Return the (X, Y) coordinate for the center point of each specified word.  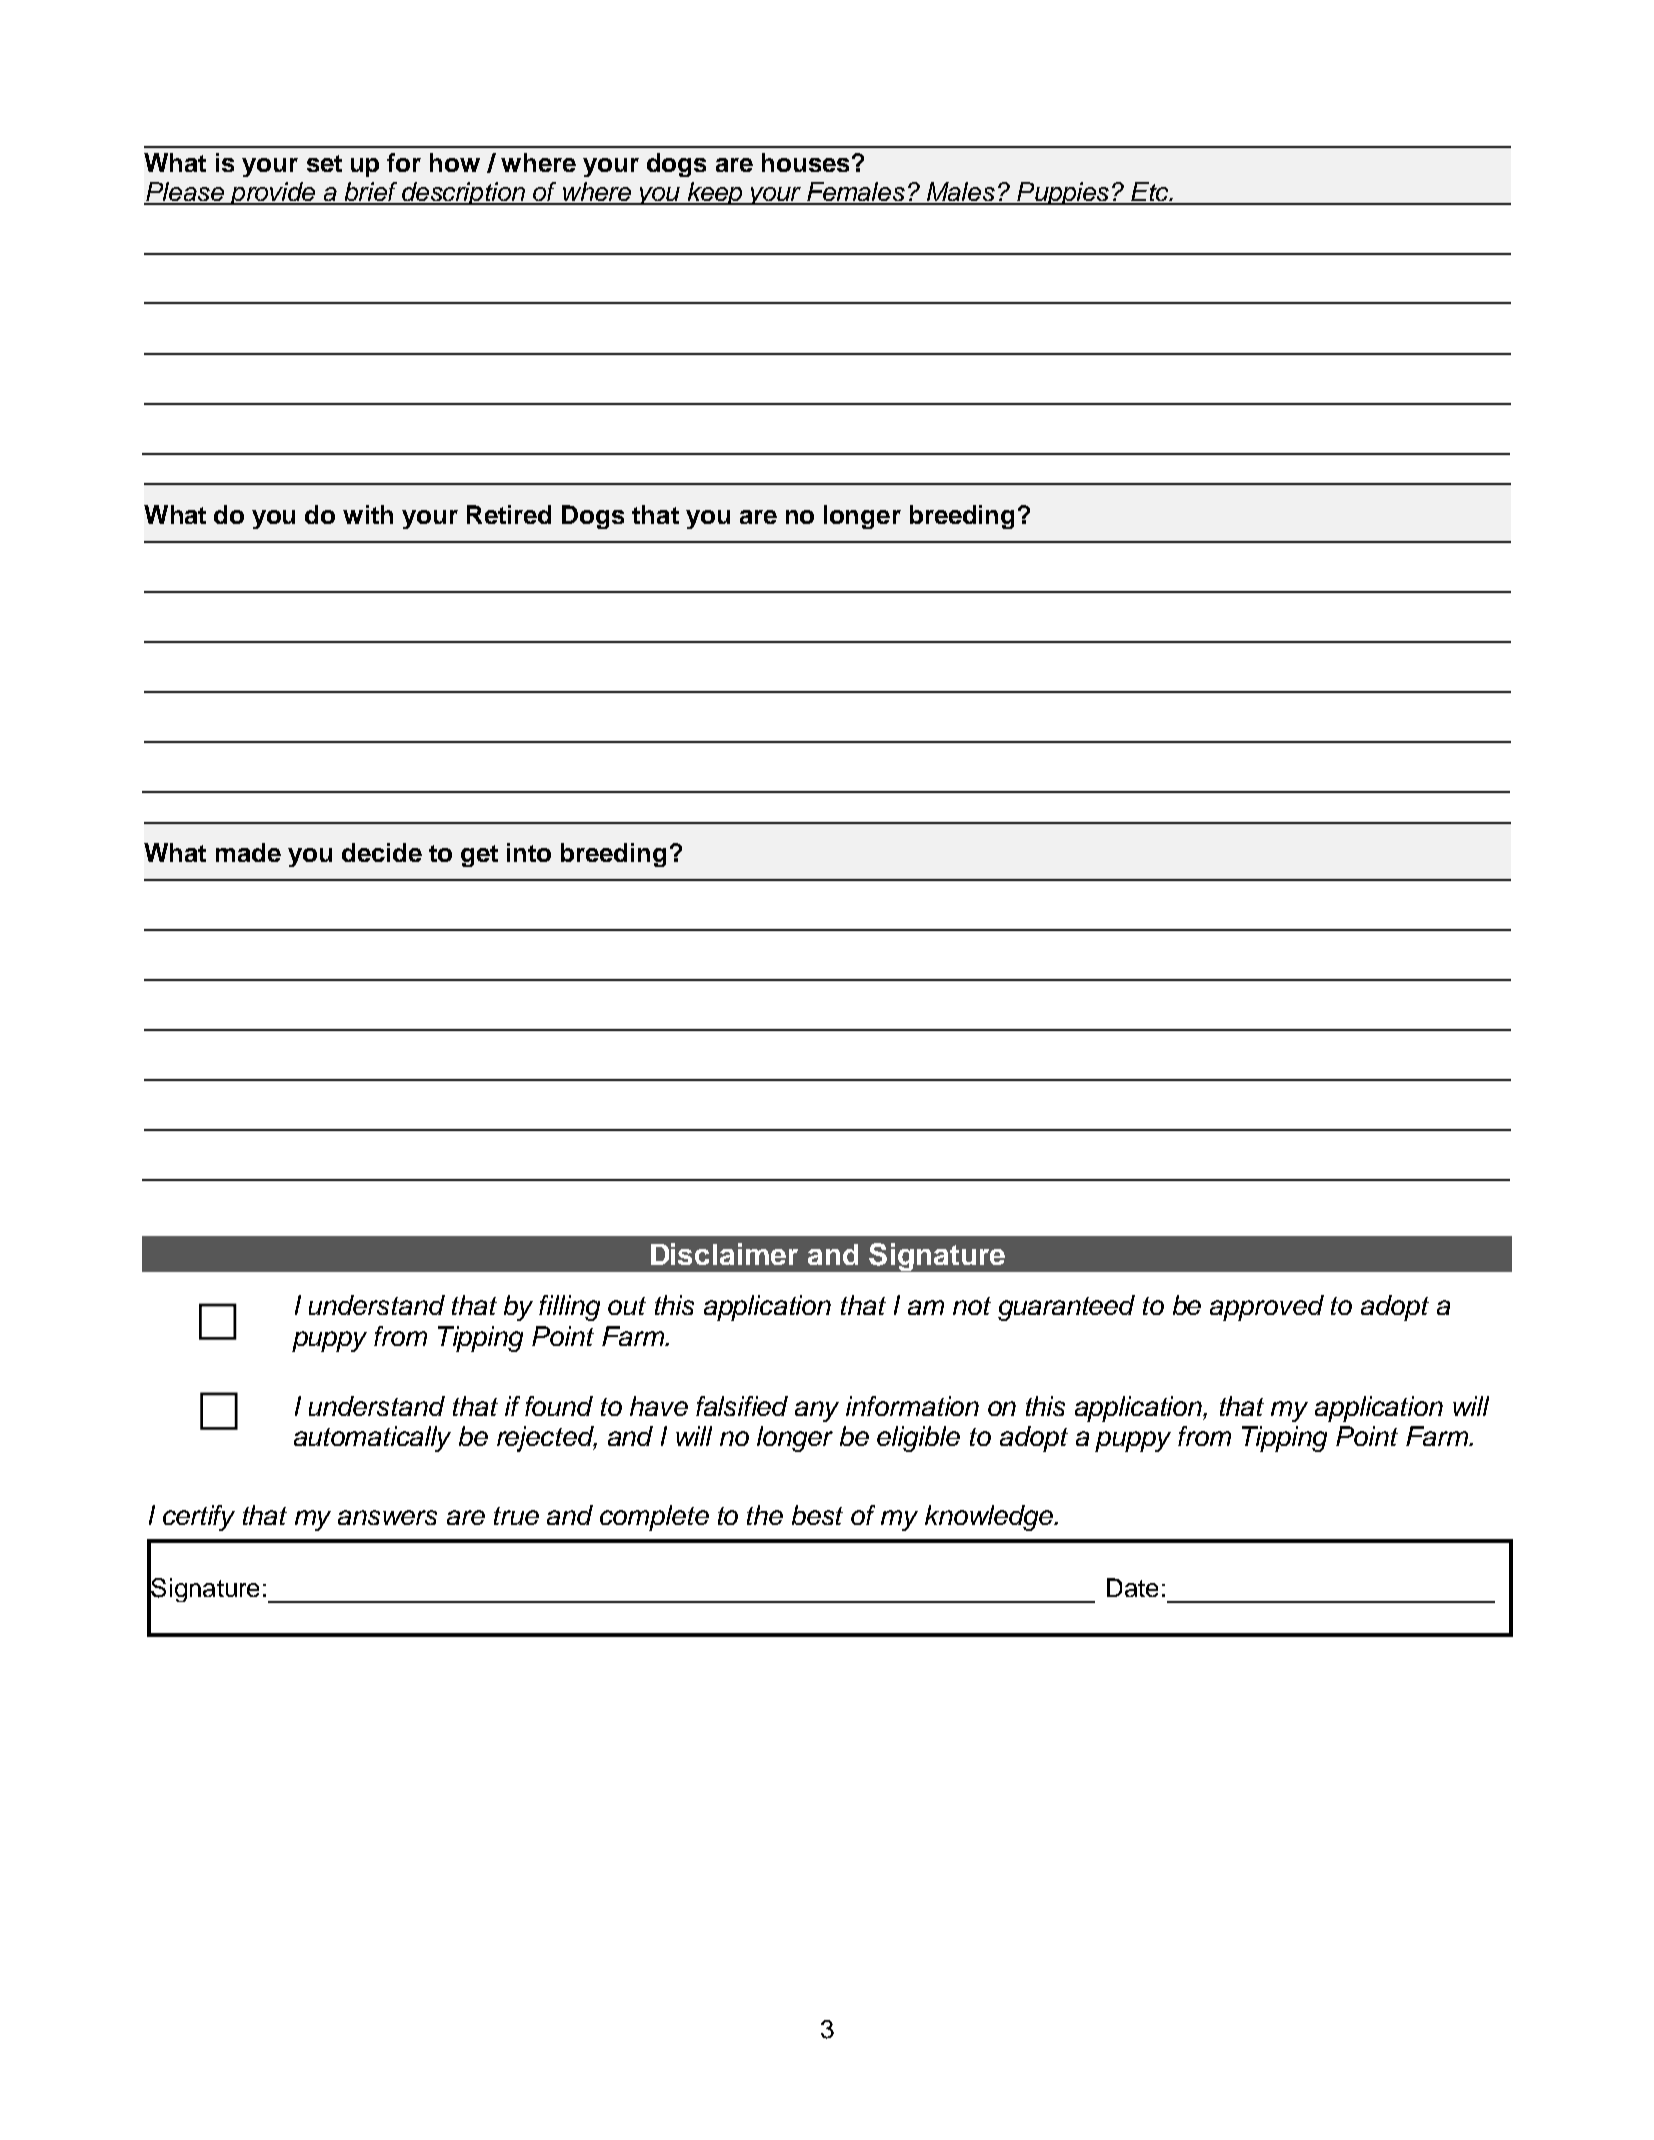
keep (715, 193)
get (479, 856)
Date (1132, 1587)
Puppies (1063, 193)
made (248, 852)
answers (387, 1517)
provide (273, 193)
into (529, 852)
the (765, 1515)
